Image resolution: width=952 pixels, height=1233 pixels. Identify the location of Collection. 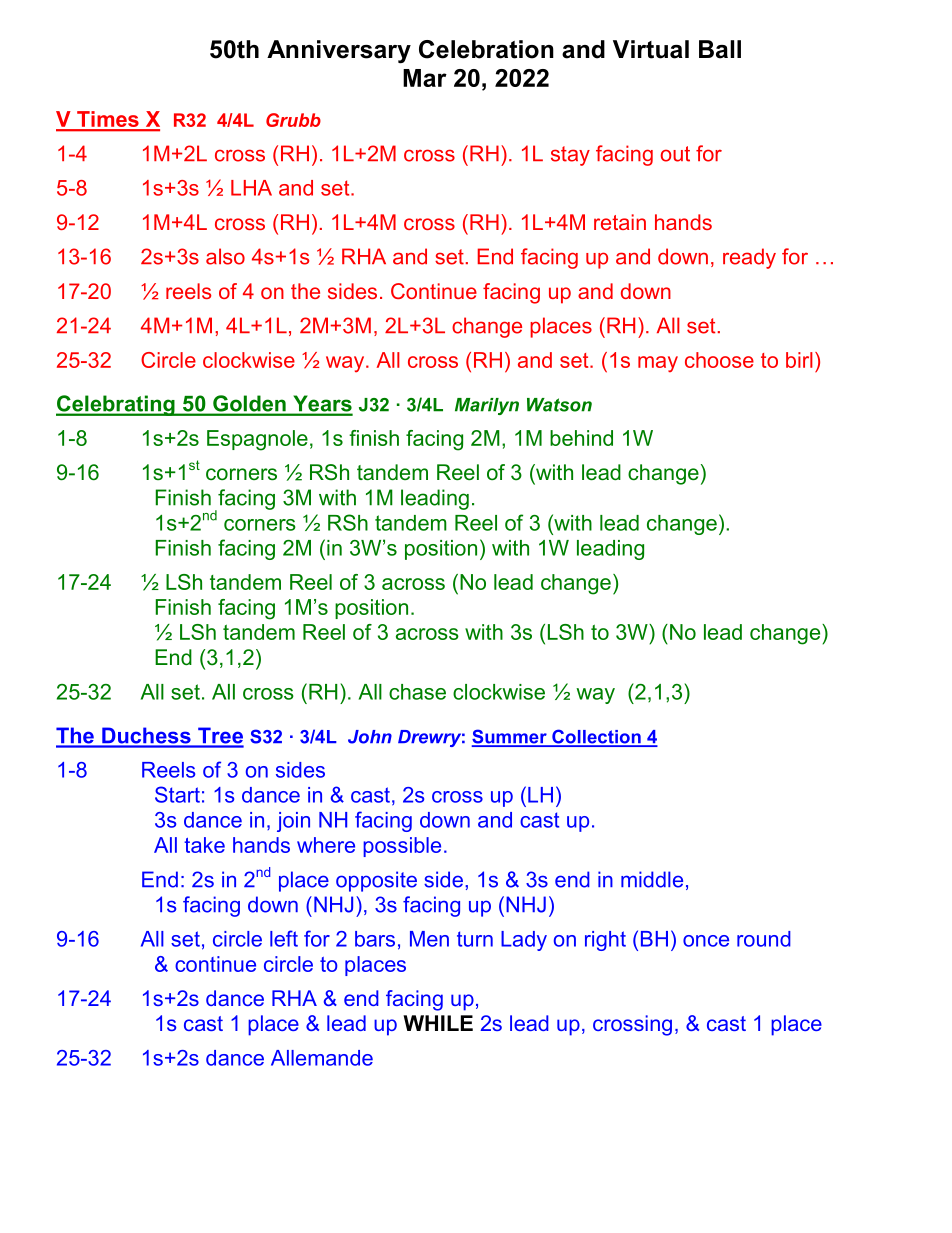
(596, 737).
